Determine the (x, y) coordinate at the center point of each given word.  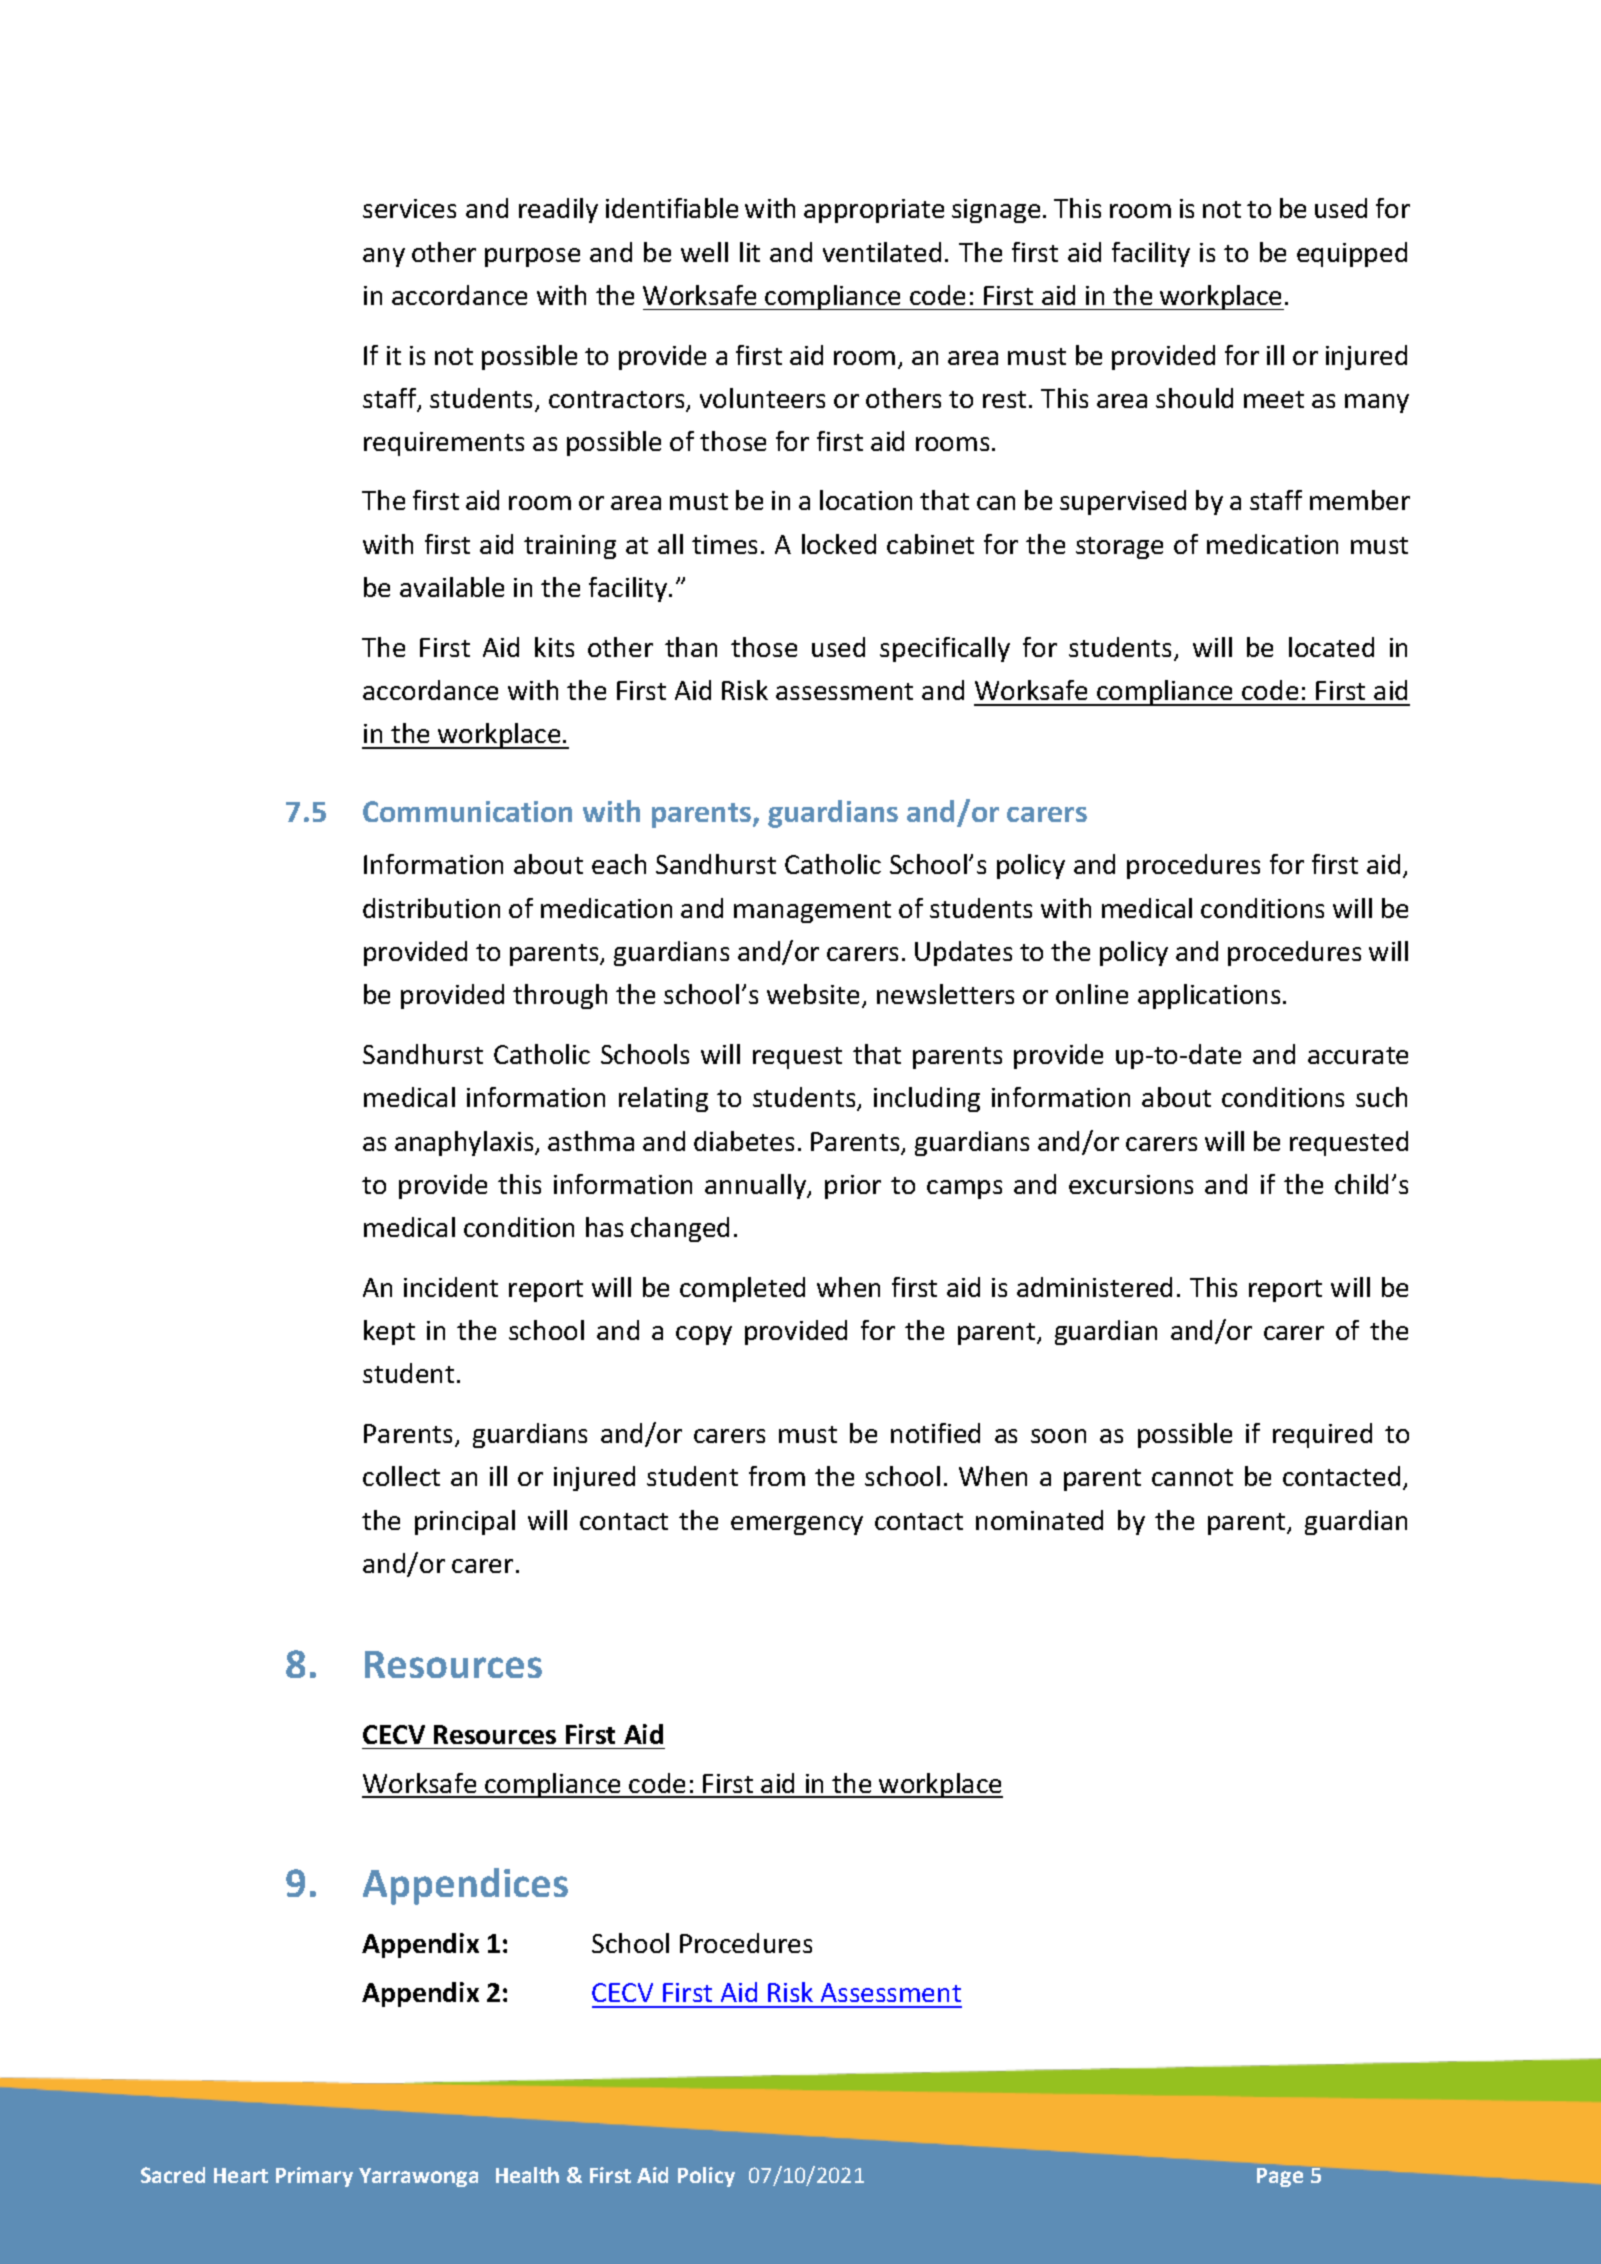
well (704, 252)
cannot (1192, 1477)
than (691, 647)
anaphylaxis (465, 1143)
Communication (467, 811)
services (409, 208)
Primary (314, 2177)
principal (465, 1522)
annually (757, 1186)
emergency (797, 1525)
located (1331, 647)
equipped (1352, 254)
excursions (1131, 1184)
